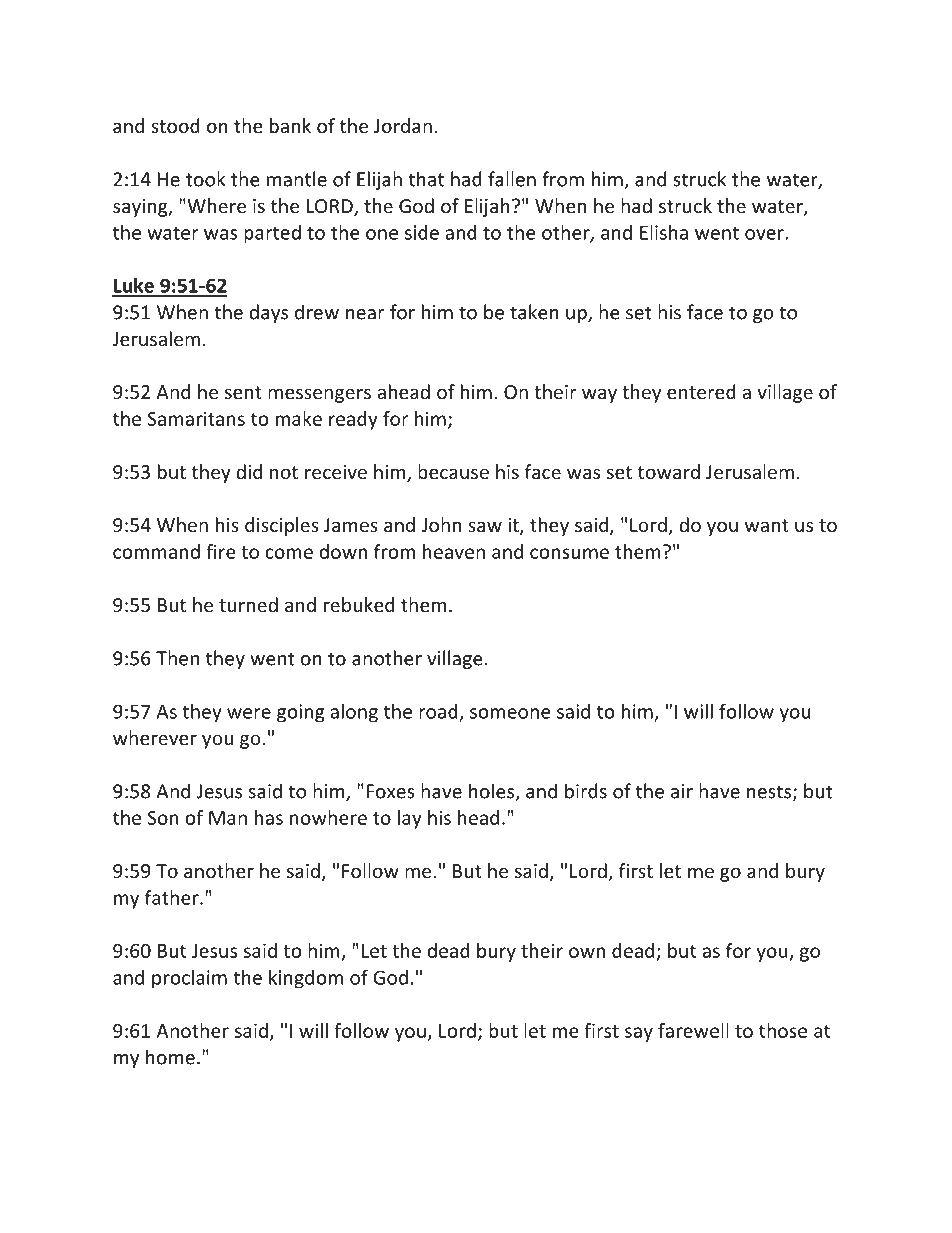 This screenshot has width=952, height=1233. What do you see at coordinates (767, 525) in the screenshot?
I see `want` at bounding box center [767, 525].
